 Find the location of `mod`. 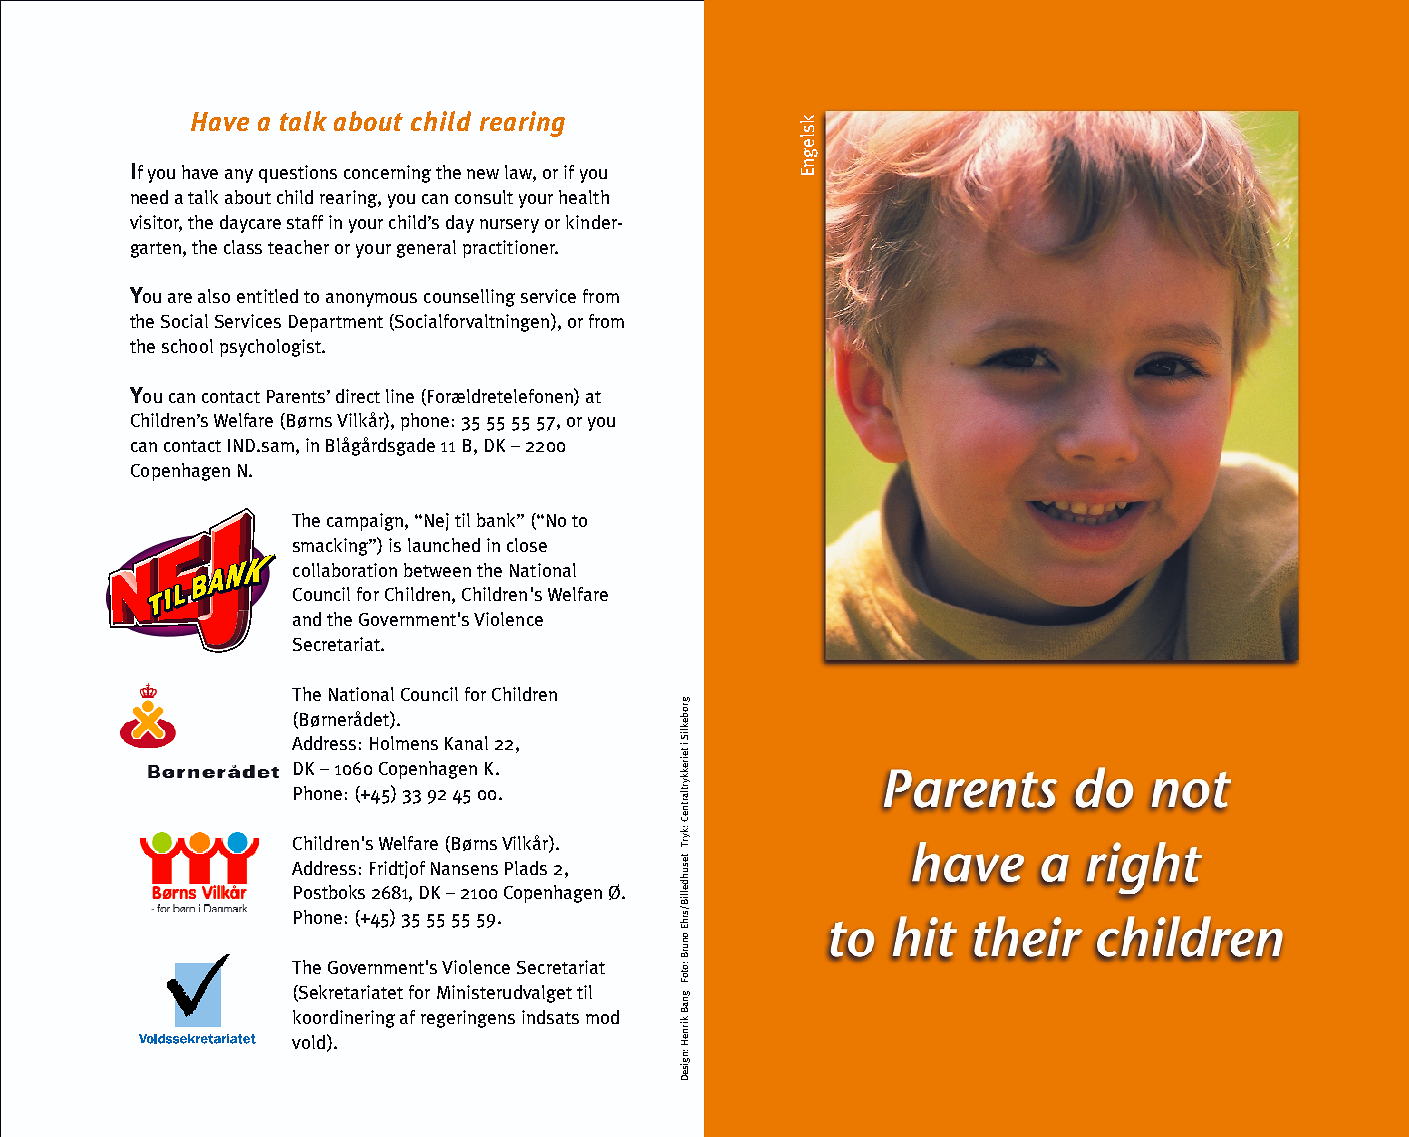

mod is located at coordinates (602, 1017).
